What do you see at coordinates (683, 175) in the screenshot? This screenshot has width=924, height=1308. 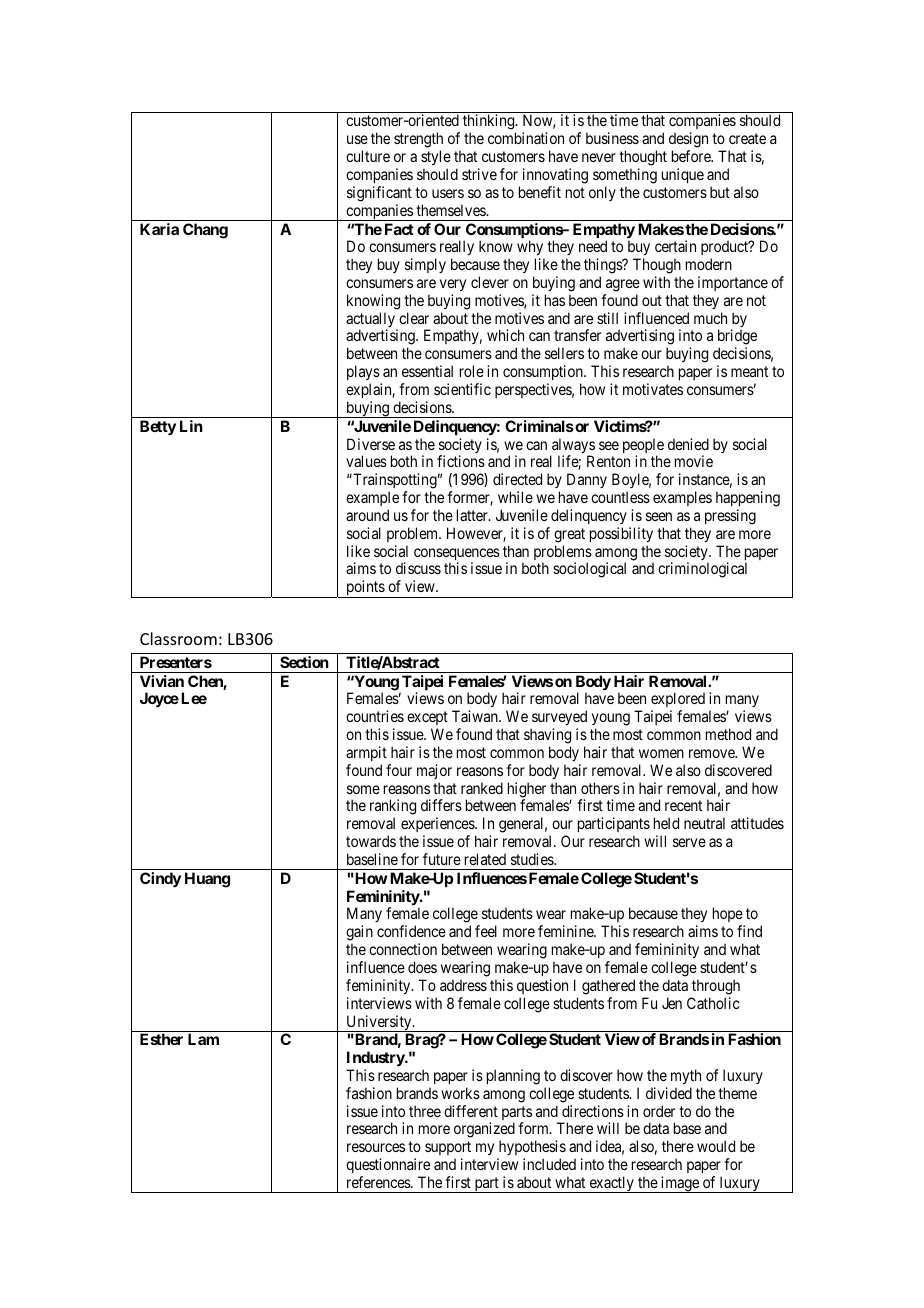 I see `unique` at bounding box center [683, 175].
